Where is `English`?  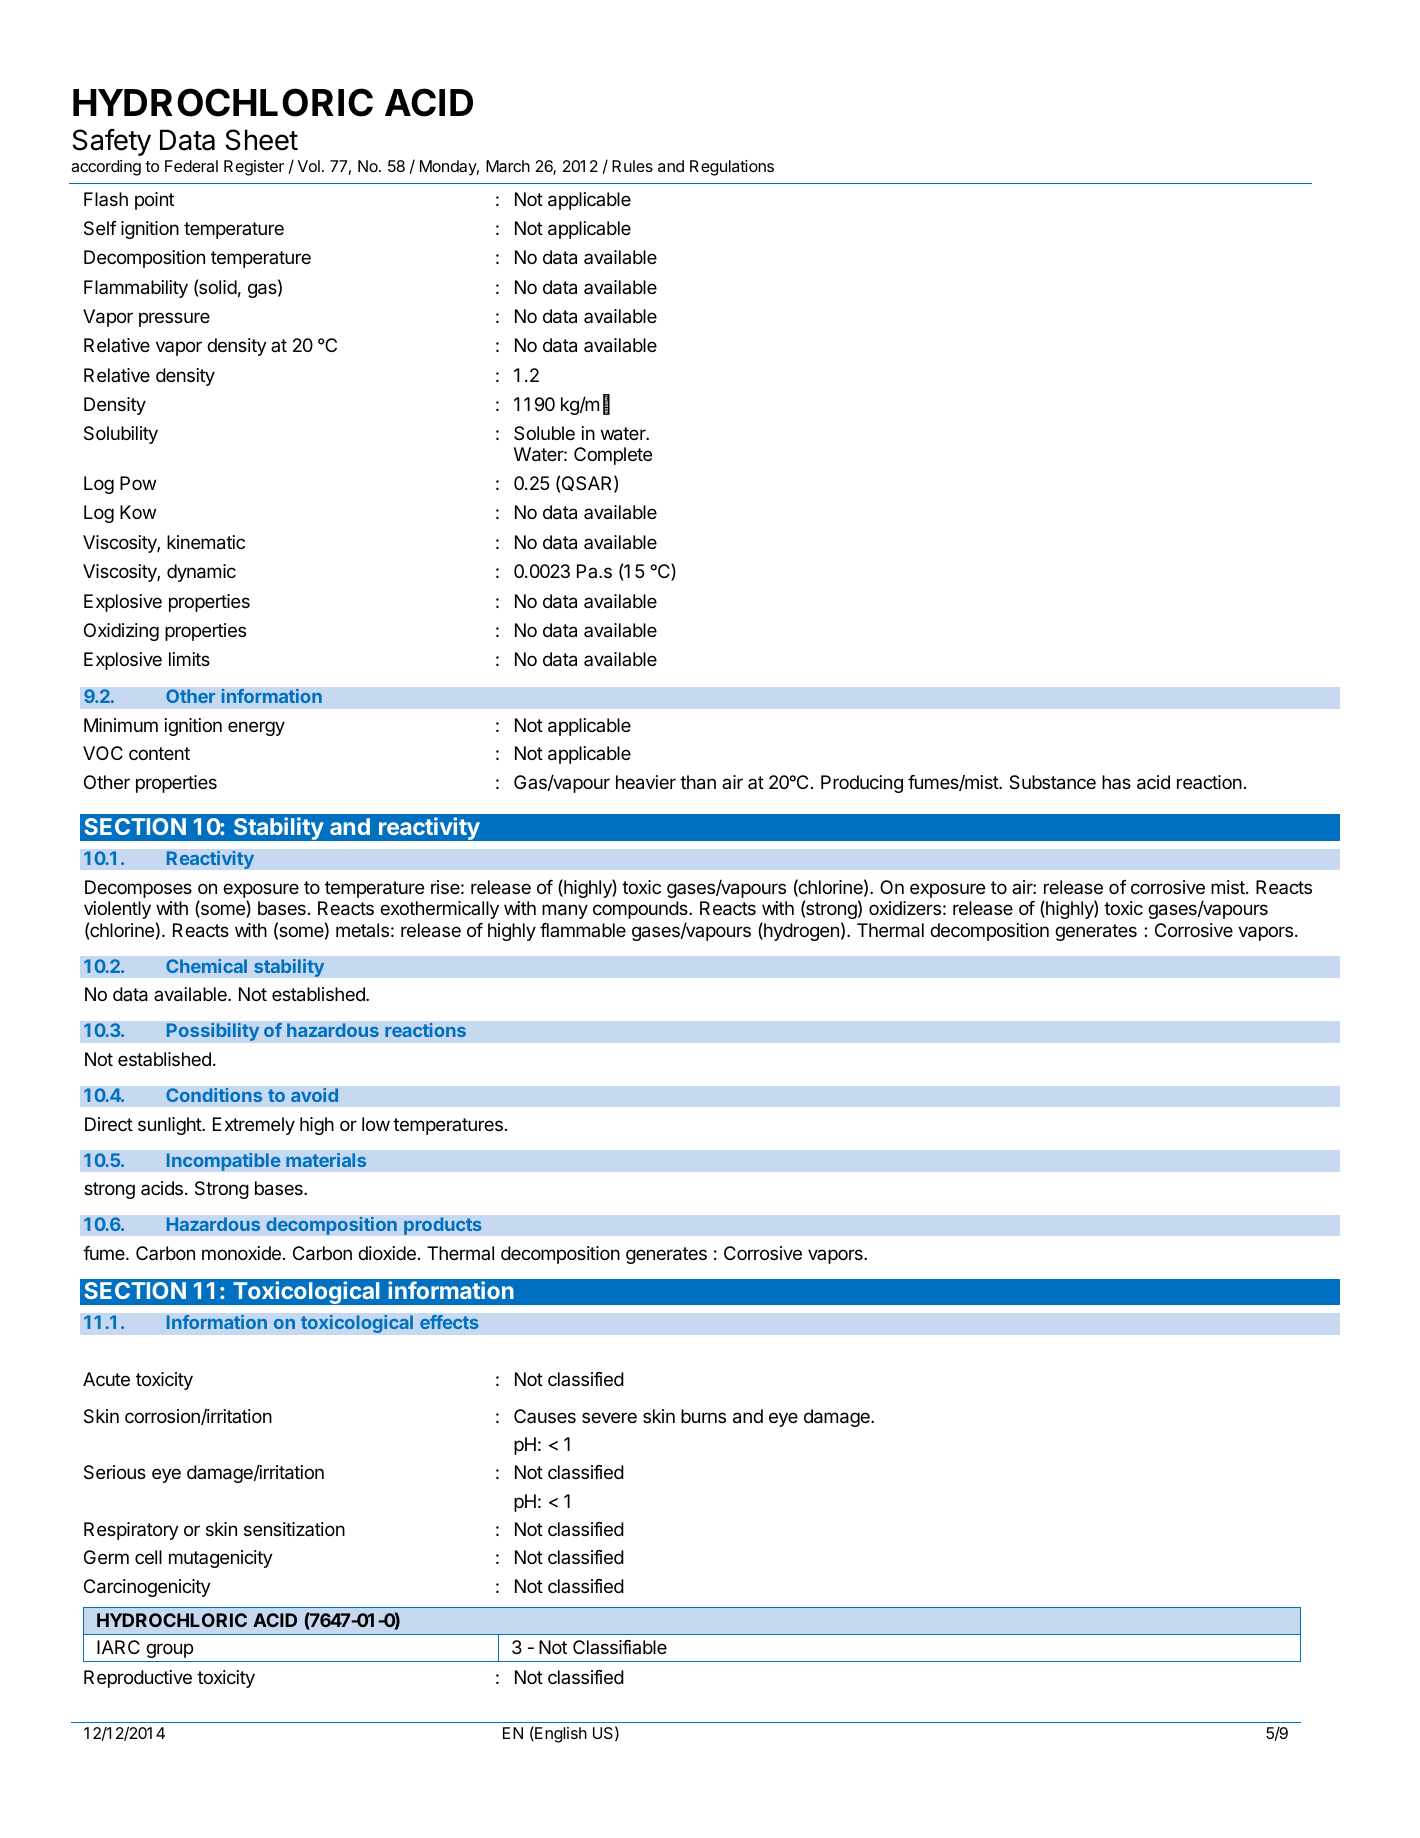 English is located at coordinates (560, 1734).
